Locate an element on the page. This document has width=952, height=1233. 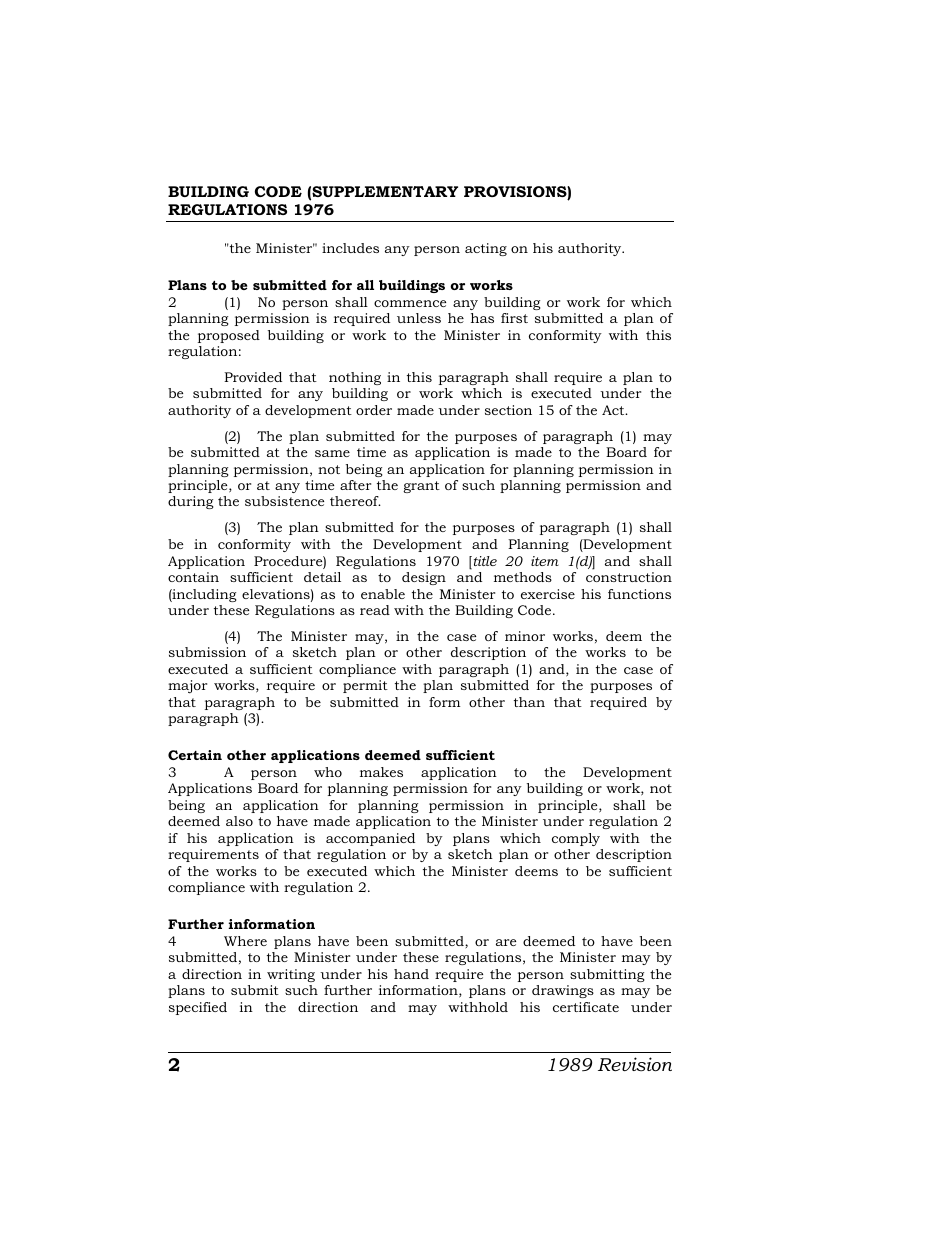
proposed is located at coordinates (229, 336).
